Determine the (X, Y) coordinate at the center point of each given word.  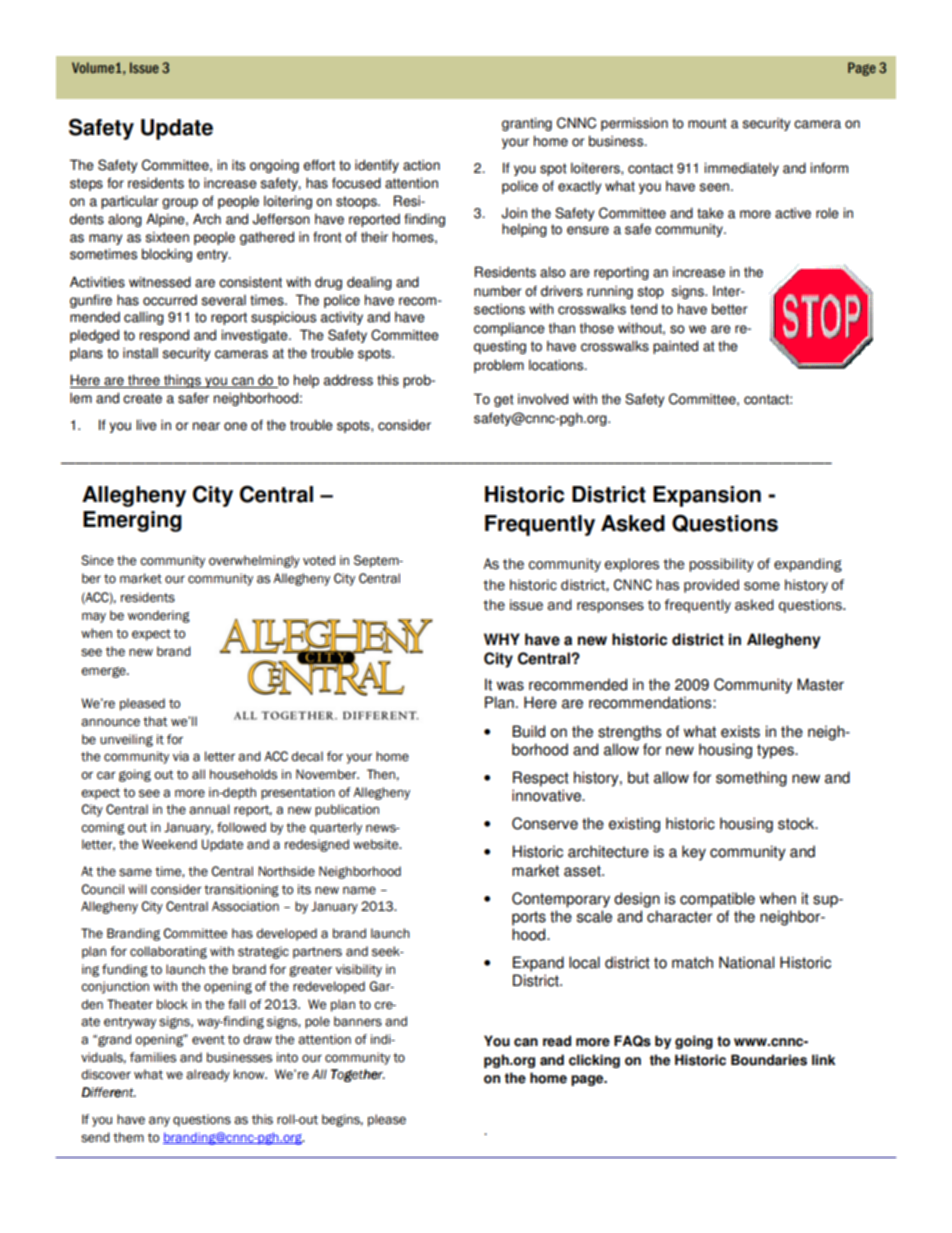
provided (711, 586)
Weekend (169, 844)
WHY (502, 639)
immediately (741, 169)
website (377, 844)
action (421, 165)
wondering (159, 616)
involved (543, 399)
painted (675, 347)
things (182, 381)
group (180, 203)
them (128, 1137)
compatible (717, 900)
